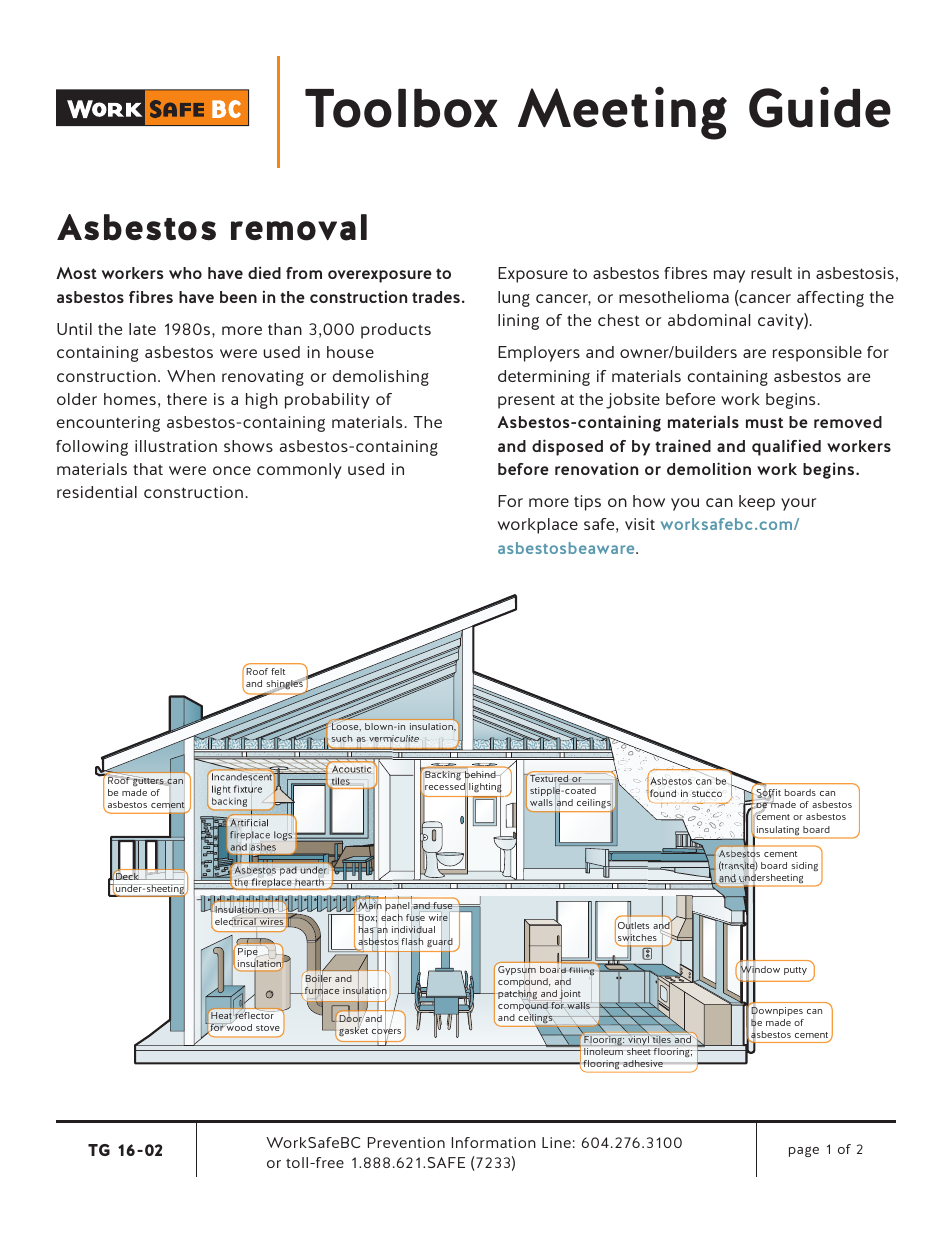 The height and width of the screenshot is (1233, 952). I want to click on Guide, so click(820, 107).
